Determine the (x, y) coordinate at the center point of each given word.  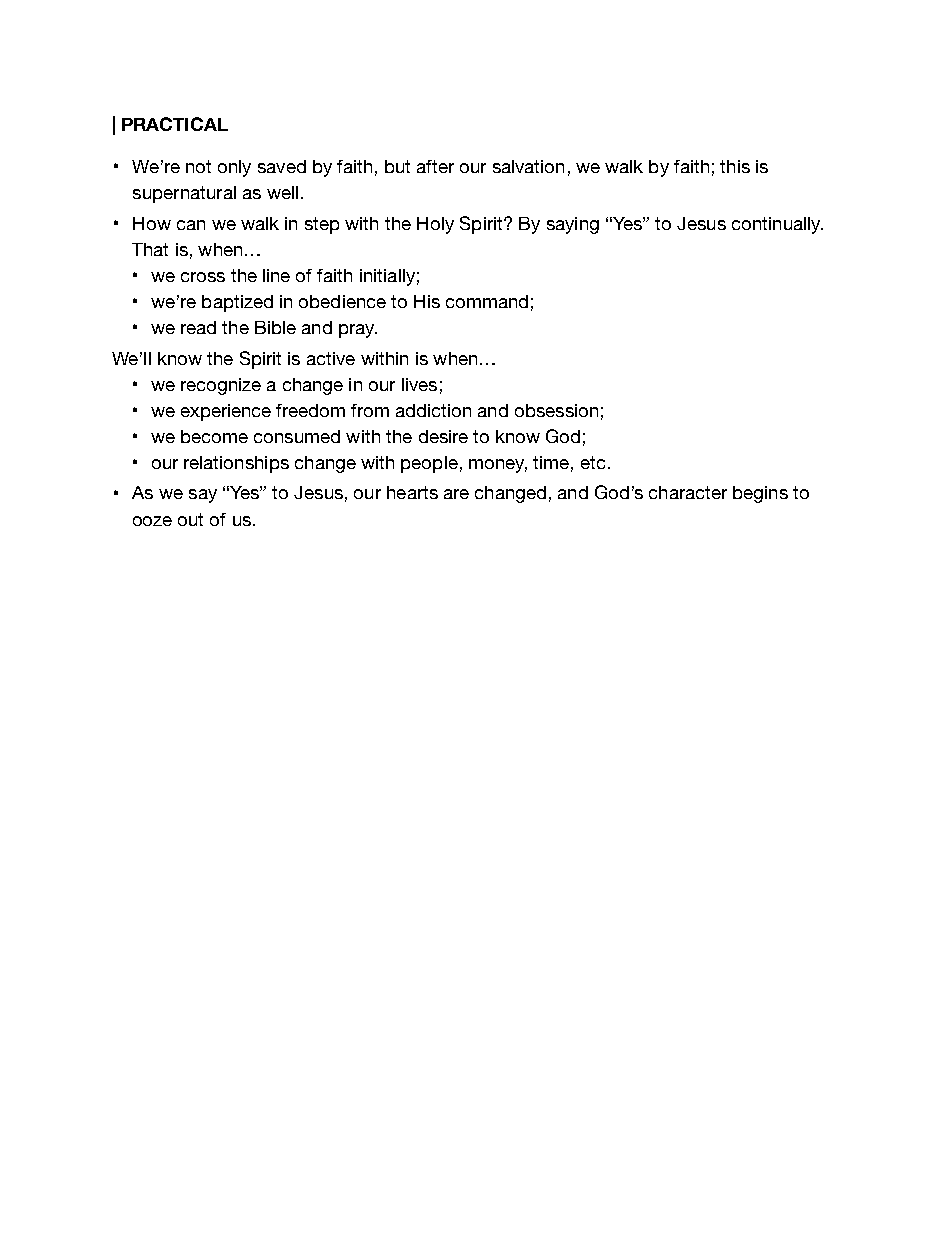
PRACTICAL (175, 124)
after (435, 166)
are (456, 494)
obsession (556, 410)
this (735, 166)
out (190, 519)
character (688, 492)
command (487, 301)
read (198, 327)
